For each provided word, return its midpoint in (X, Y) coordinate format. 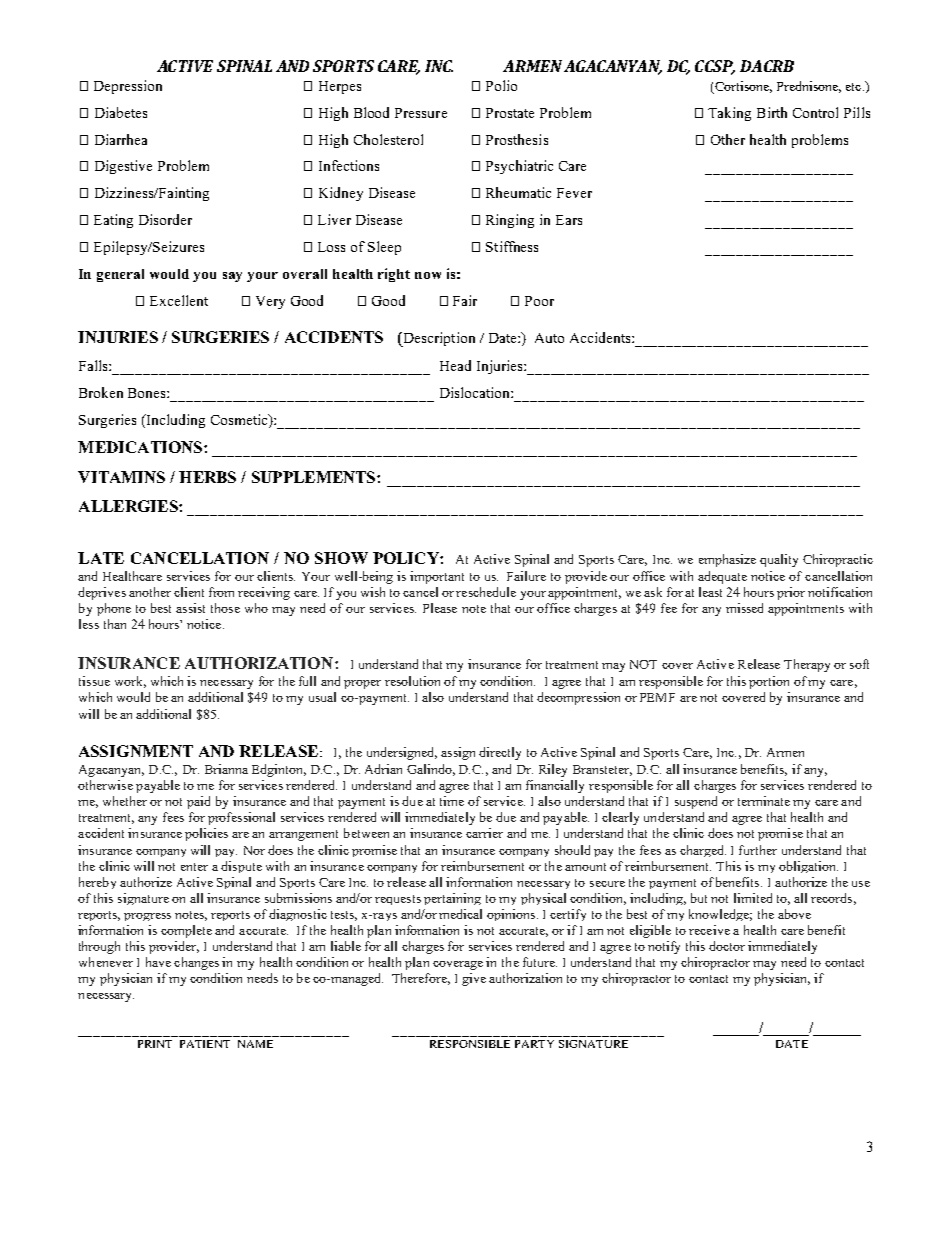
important (437, 577)
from (221, 592)
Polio (501, 85)
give (474, 979)
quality (779, 560)
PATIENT (205, 1044)
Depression (128, 87)
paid (198, 802)
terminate (764, 801)
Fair (465, 300)
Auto (549, 338)
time (452, 801)
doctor (727, 946)
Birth (772, 112)
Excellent (179, 300)
